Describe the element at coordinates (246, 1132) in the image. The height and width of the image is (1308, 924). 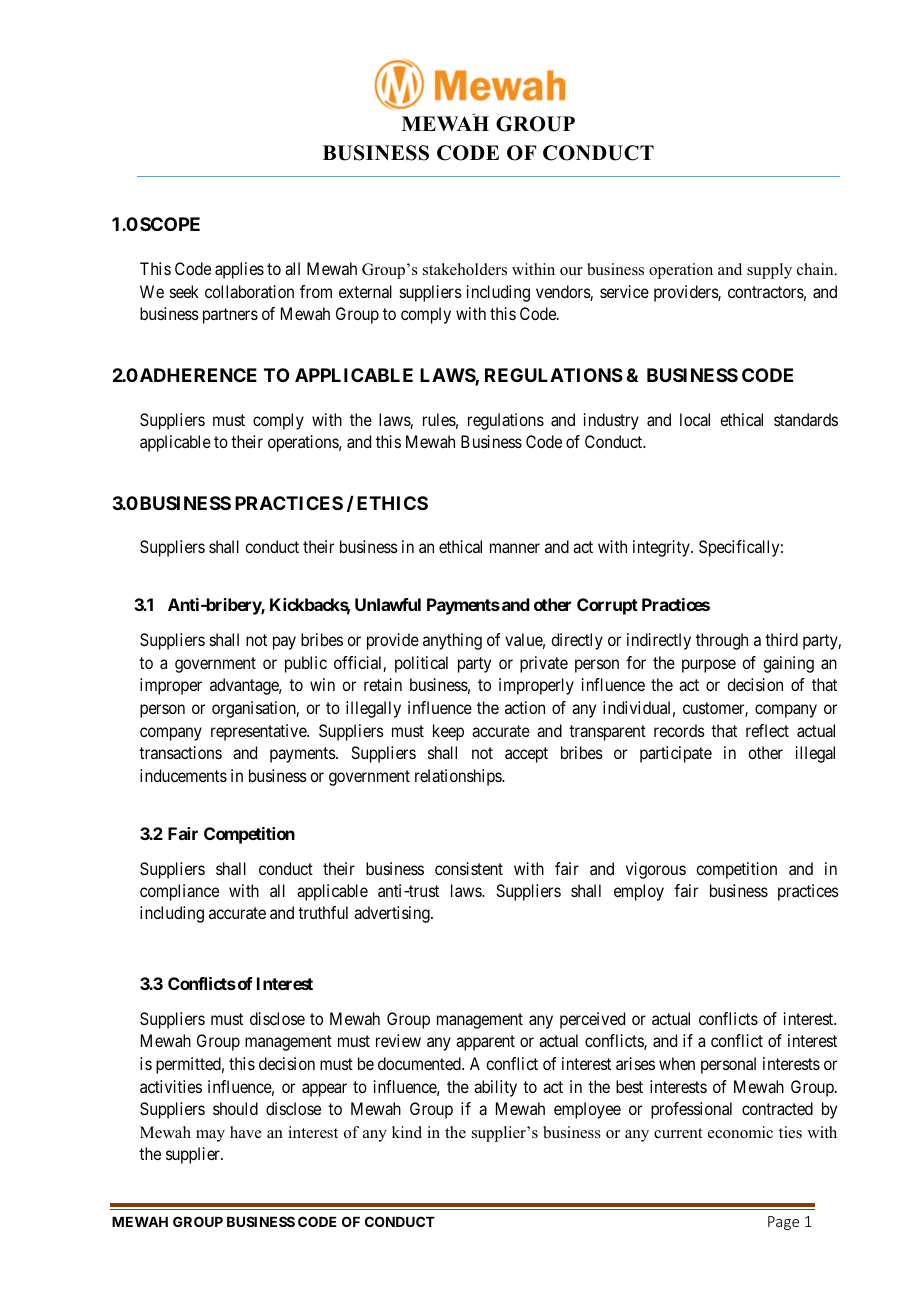
I see `have` at that location.
